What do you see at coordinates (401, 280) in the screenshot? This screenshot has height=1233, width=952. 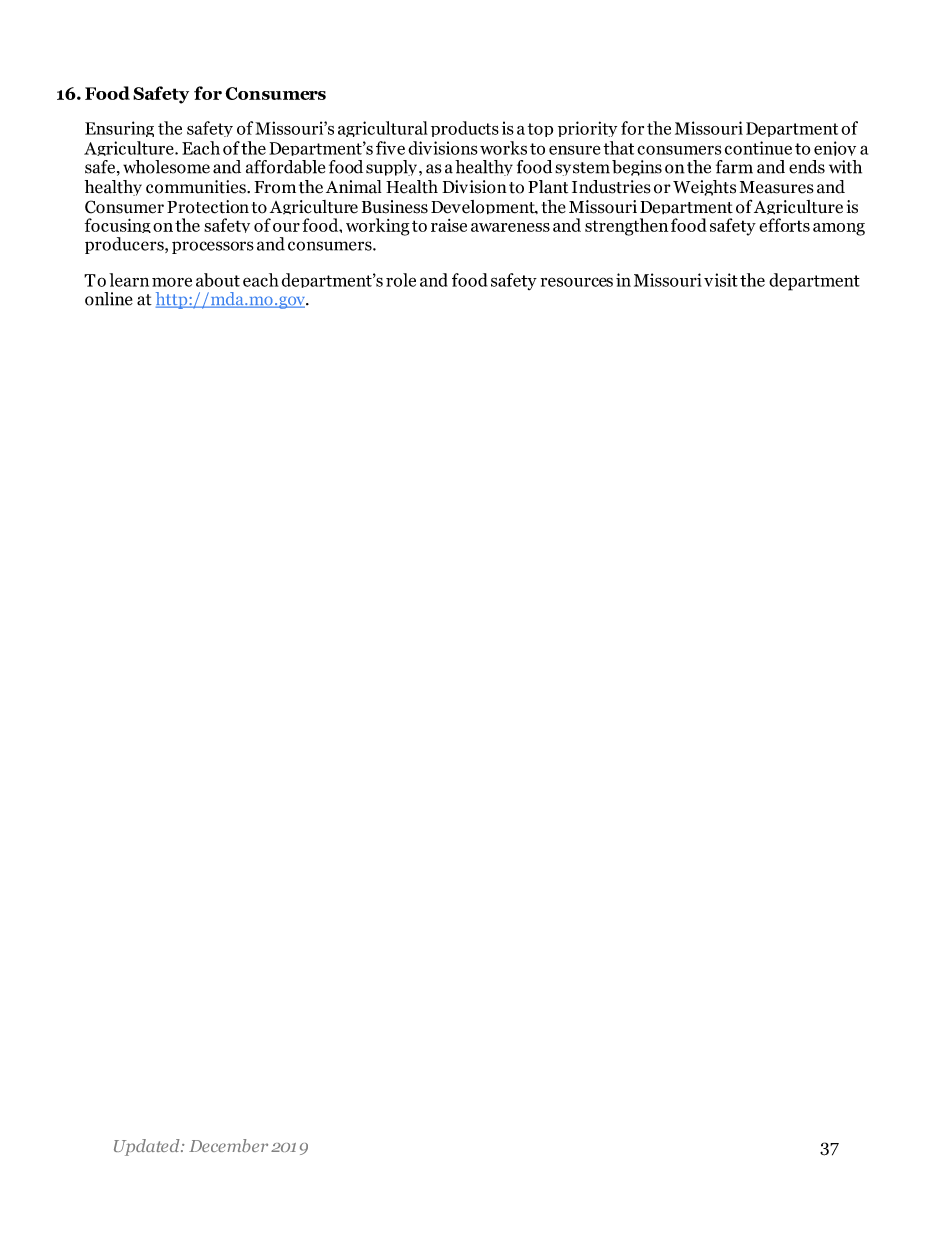 I see `role` at bounding box center [401, 280].
